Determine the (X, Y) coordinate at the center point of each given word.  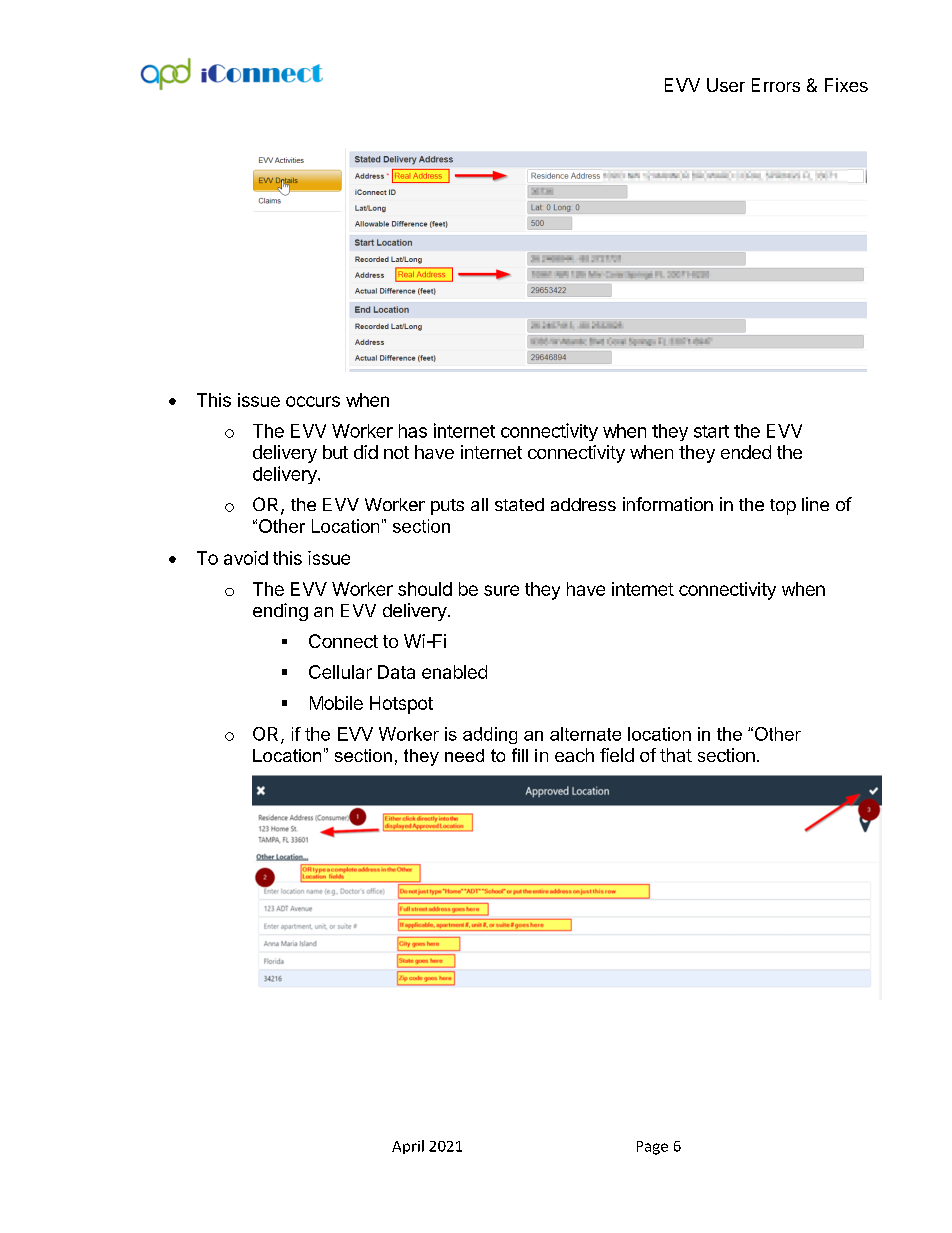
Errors (776, 85)
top (783, 507)
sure (501, 590)
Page (652, 1148)
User (726, 85)
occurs (313, 401)
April (408, 1147)
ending (280, 612)
